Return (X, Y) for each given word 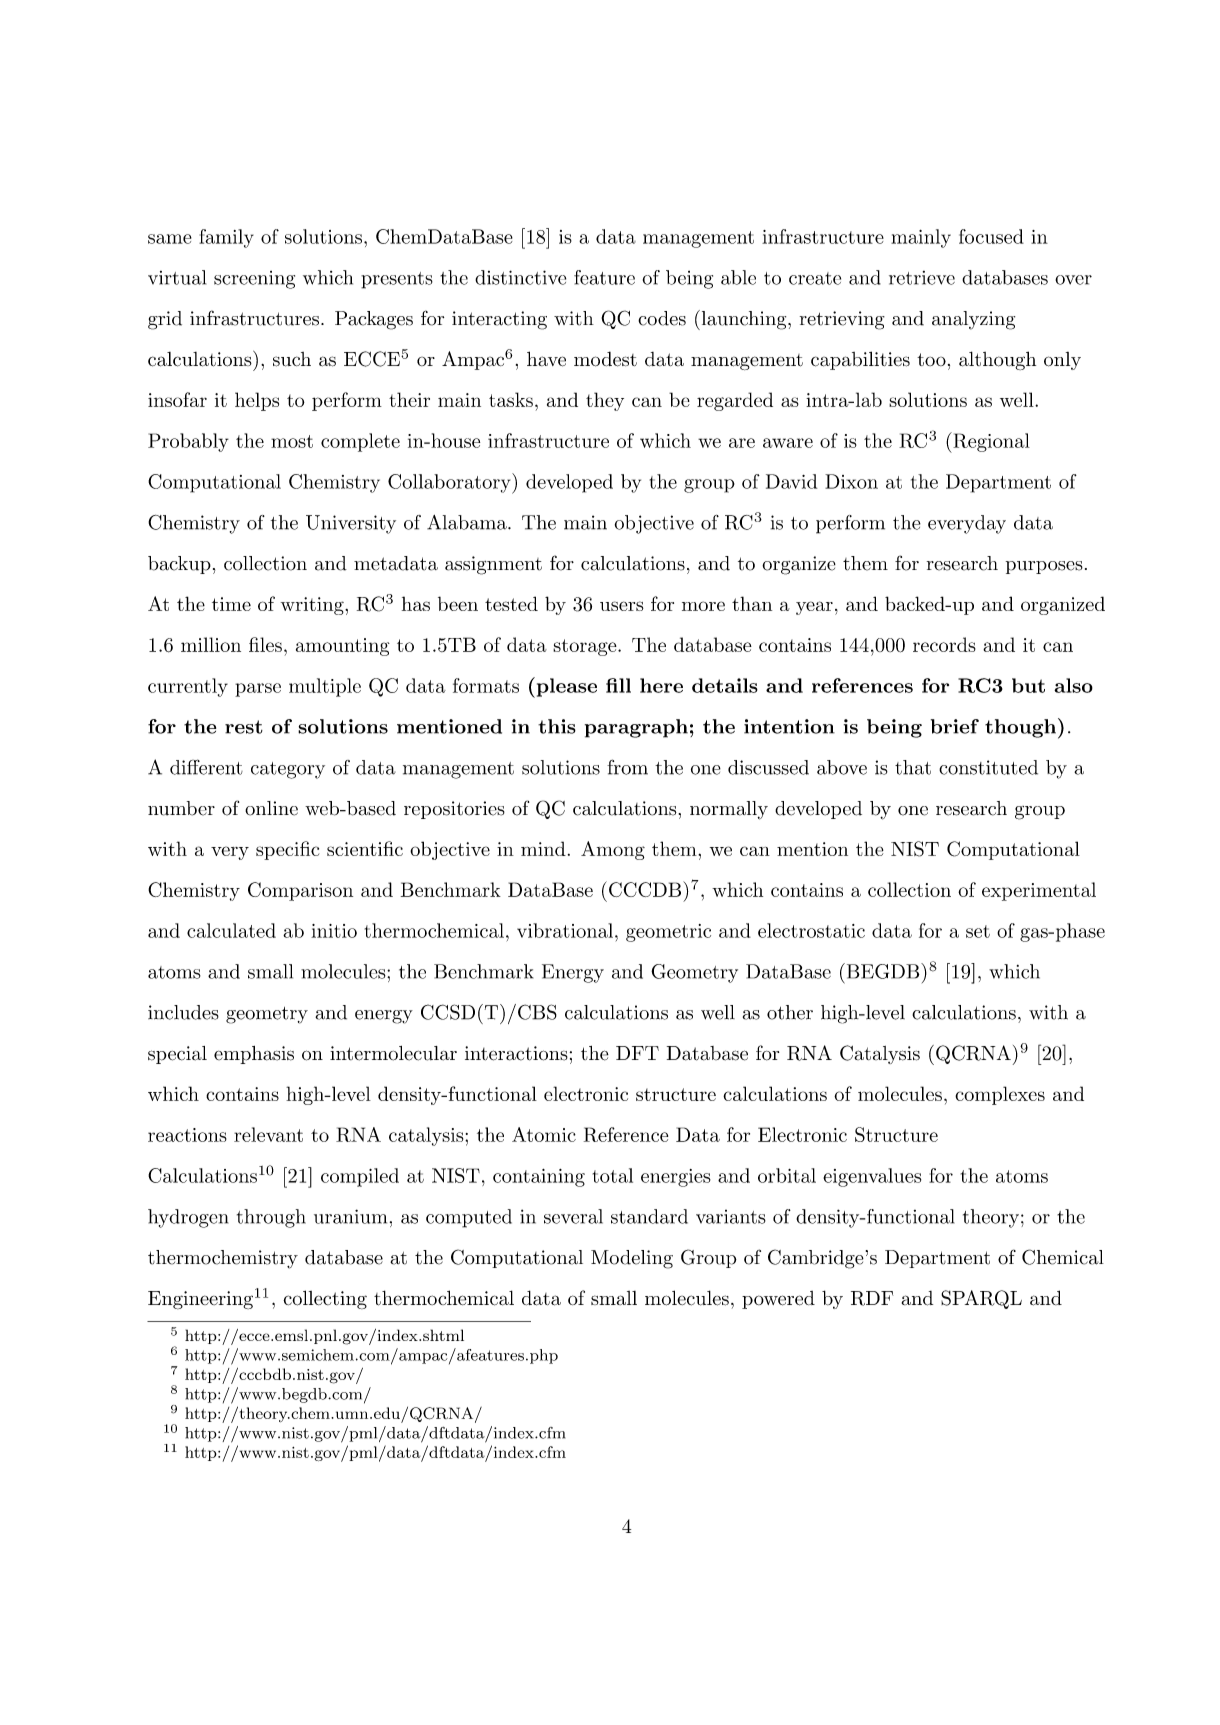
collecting (325, 1299)
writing (313, 606)
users (622, 606)
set (978, 931)
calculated (231, 930)
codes (662, 318)
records (944, 644)
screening (254, 280)
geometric (668, 933)
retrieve (922, 278)
